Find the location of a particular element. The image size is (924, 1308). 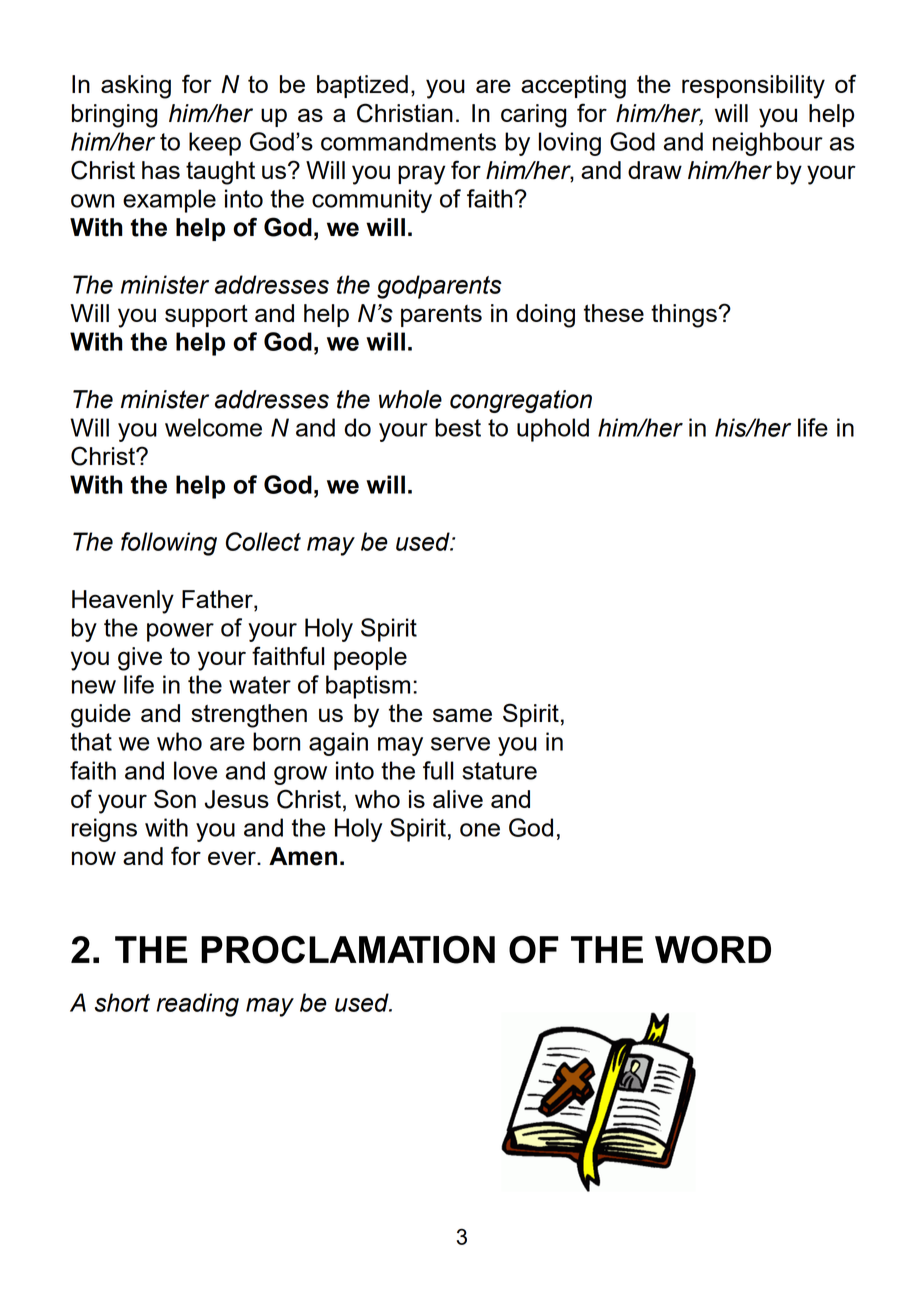

give is located at coordinates (140, 659).
